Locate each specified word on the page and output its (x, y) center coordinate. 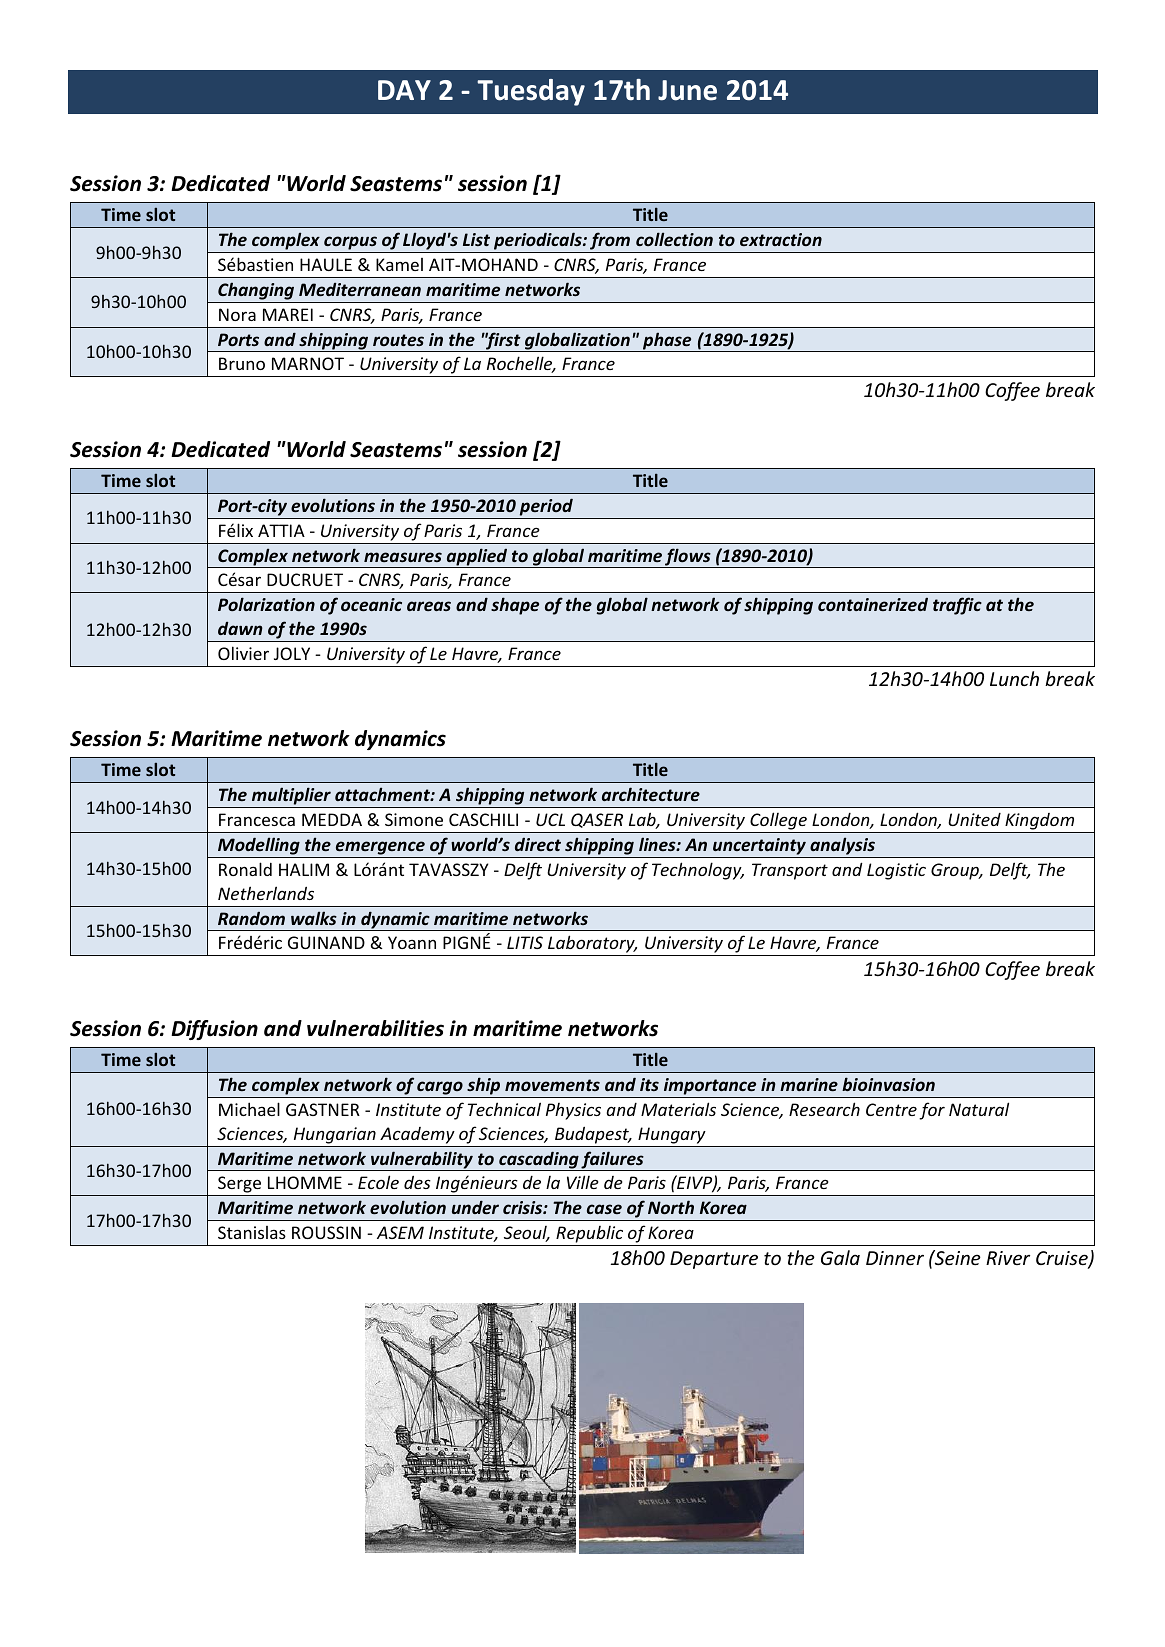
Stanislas (252, 1232)
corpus (350, 244)
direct (538, 844)
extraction (781, 239)
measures (403, 557)
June (687, 90)
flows (688, 558)
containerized (873, 604)
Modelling (259, 846)
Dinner (895, 1258)
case (604, 1209)
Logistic (896, 871)
